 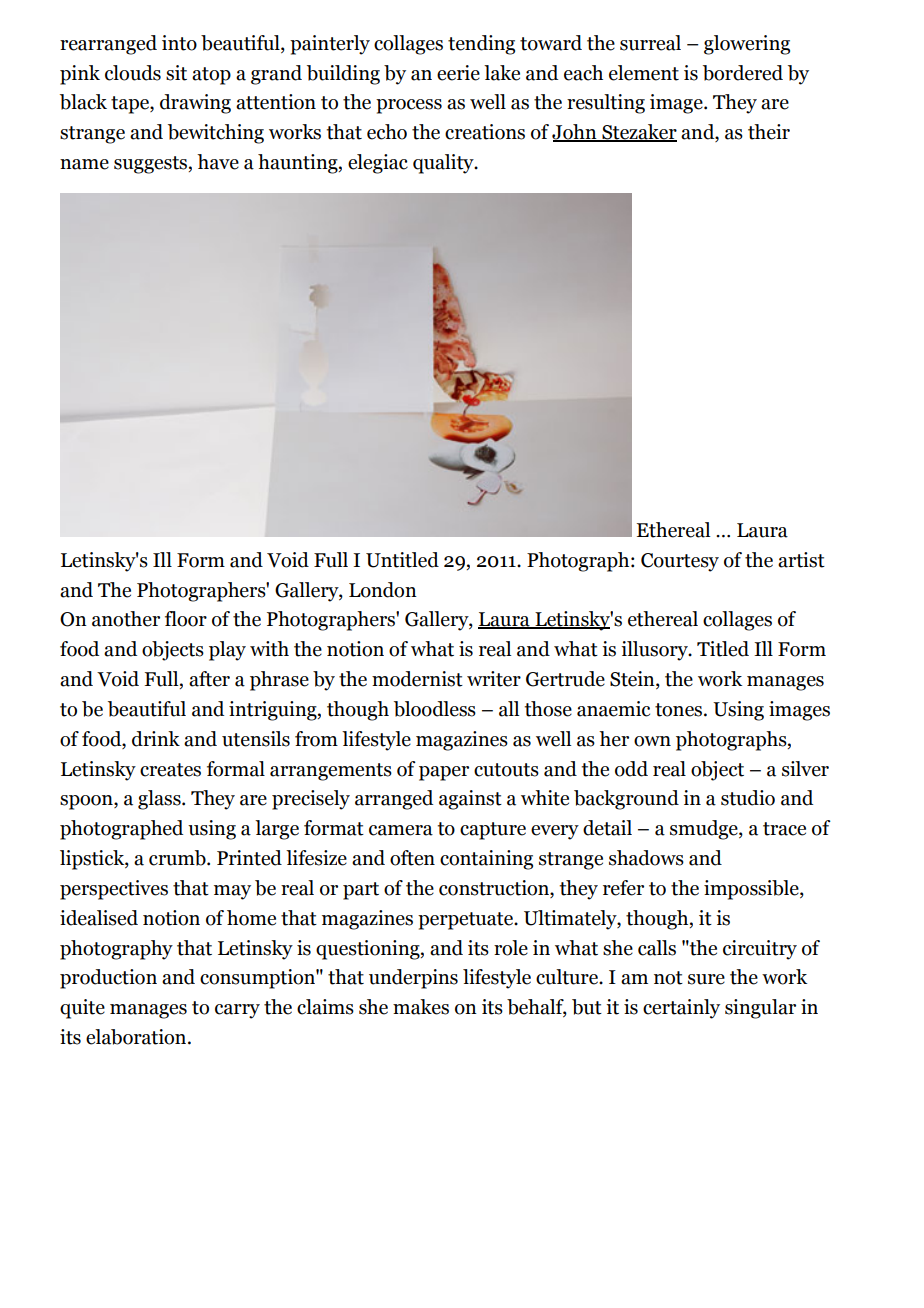 I want to click on Courtesy, so click(x=680, y=562).
